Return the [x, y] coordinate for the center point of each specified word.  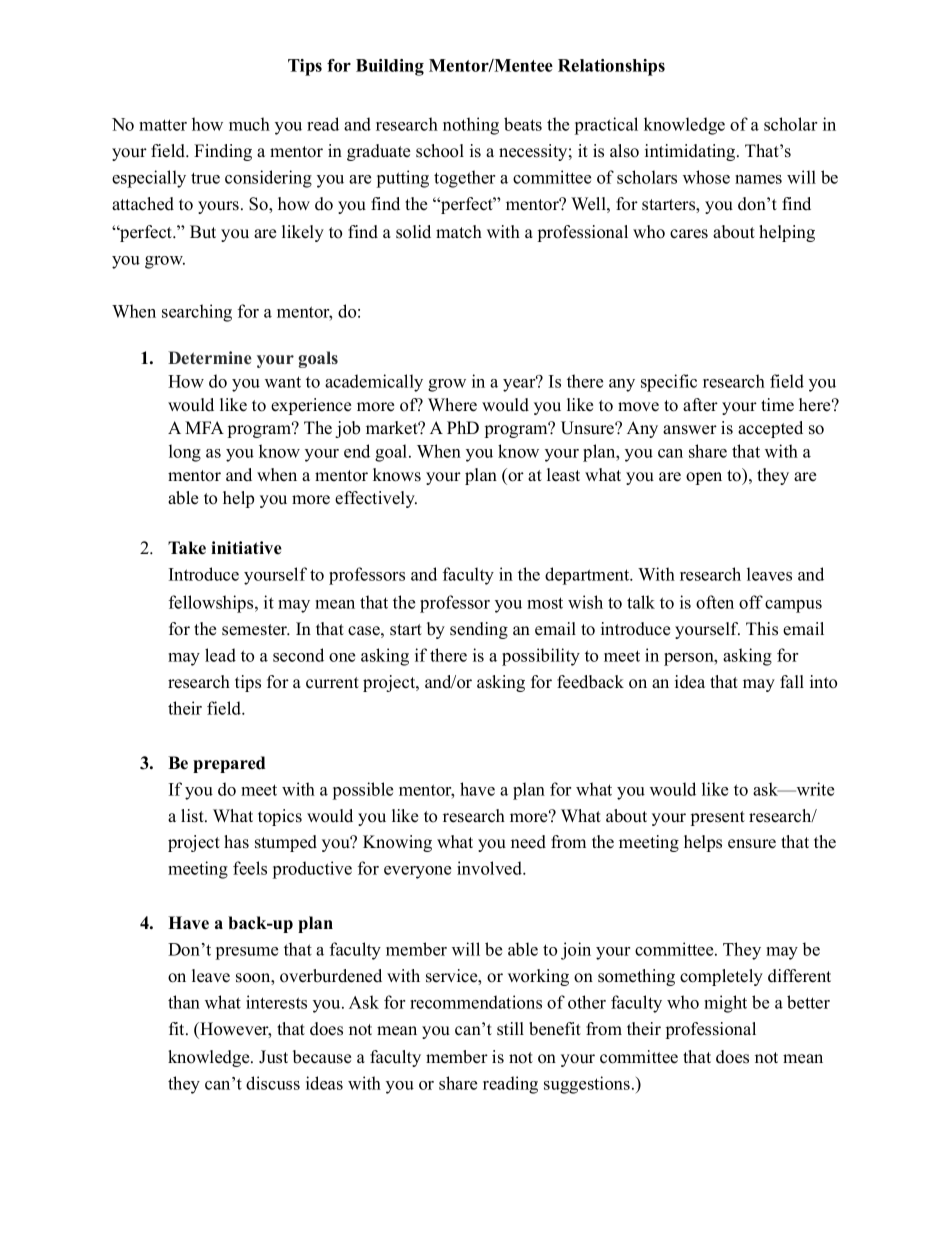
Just [273, 1057]
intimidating [691, 152]
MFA [204, 427]
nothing [471, 126]
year [520, 384]
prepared [229, 764]
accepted [770, 429]
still [510, 1029]
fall [792, 681]
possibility [541, 657]
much [249, 124]
